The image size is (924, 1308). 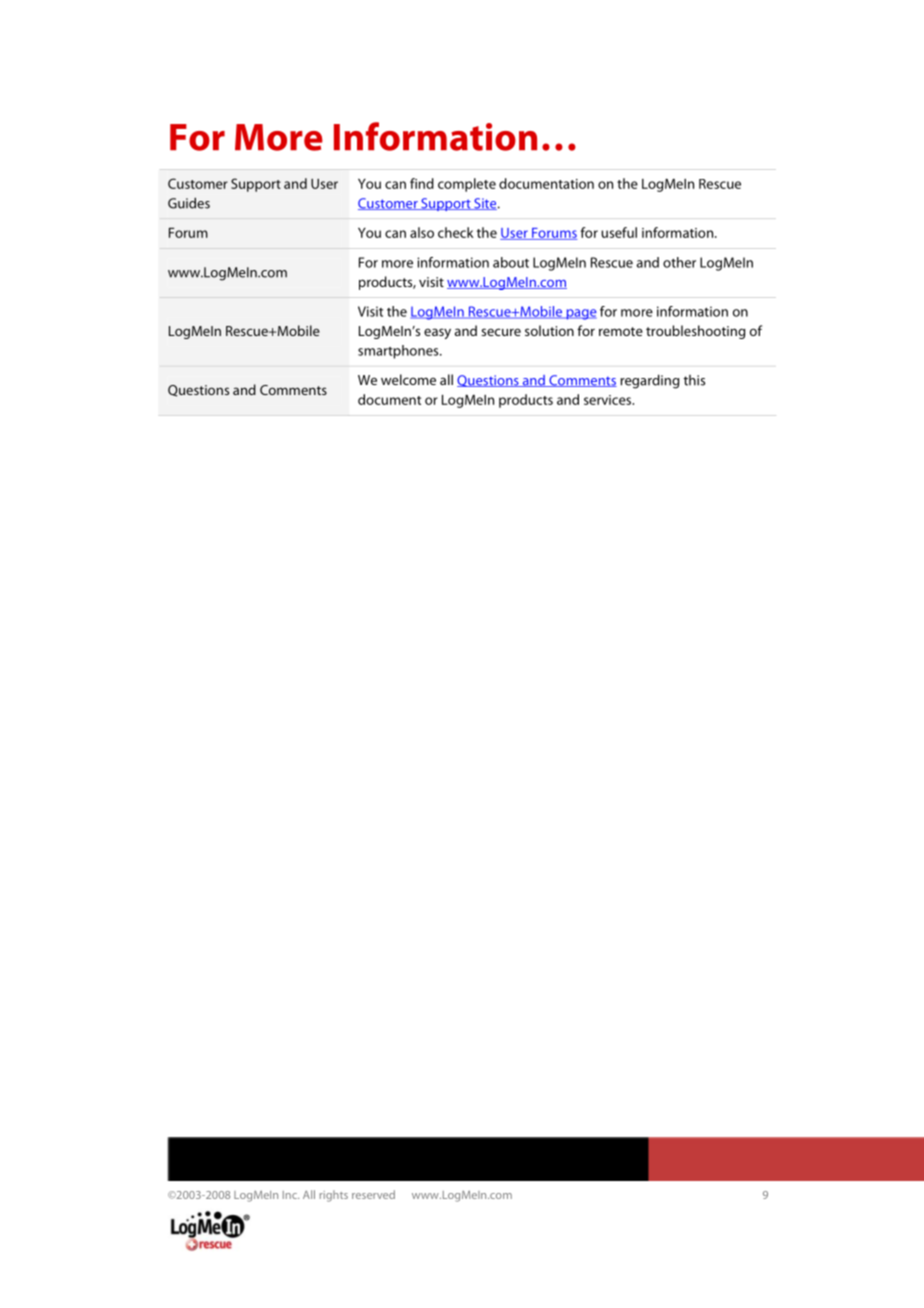 What do you see at coordinates (456, 232) in the document?
I see `check` at bounding box center [456, 232].
